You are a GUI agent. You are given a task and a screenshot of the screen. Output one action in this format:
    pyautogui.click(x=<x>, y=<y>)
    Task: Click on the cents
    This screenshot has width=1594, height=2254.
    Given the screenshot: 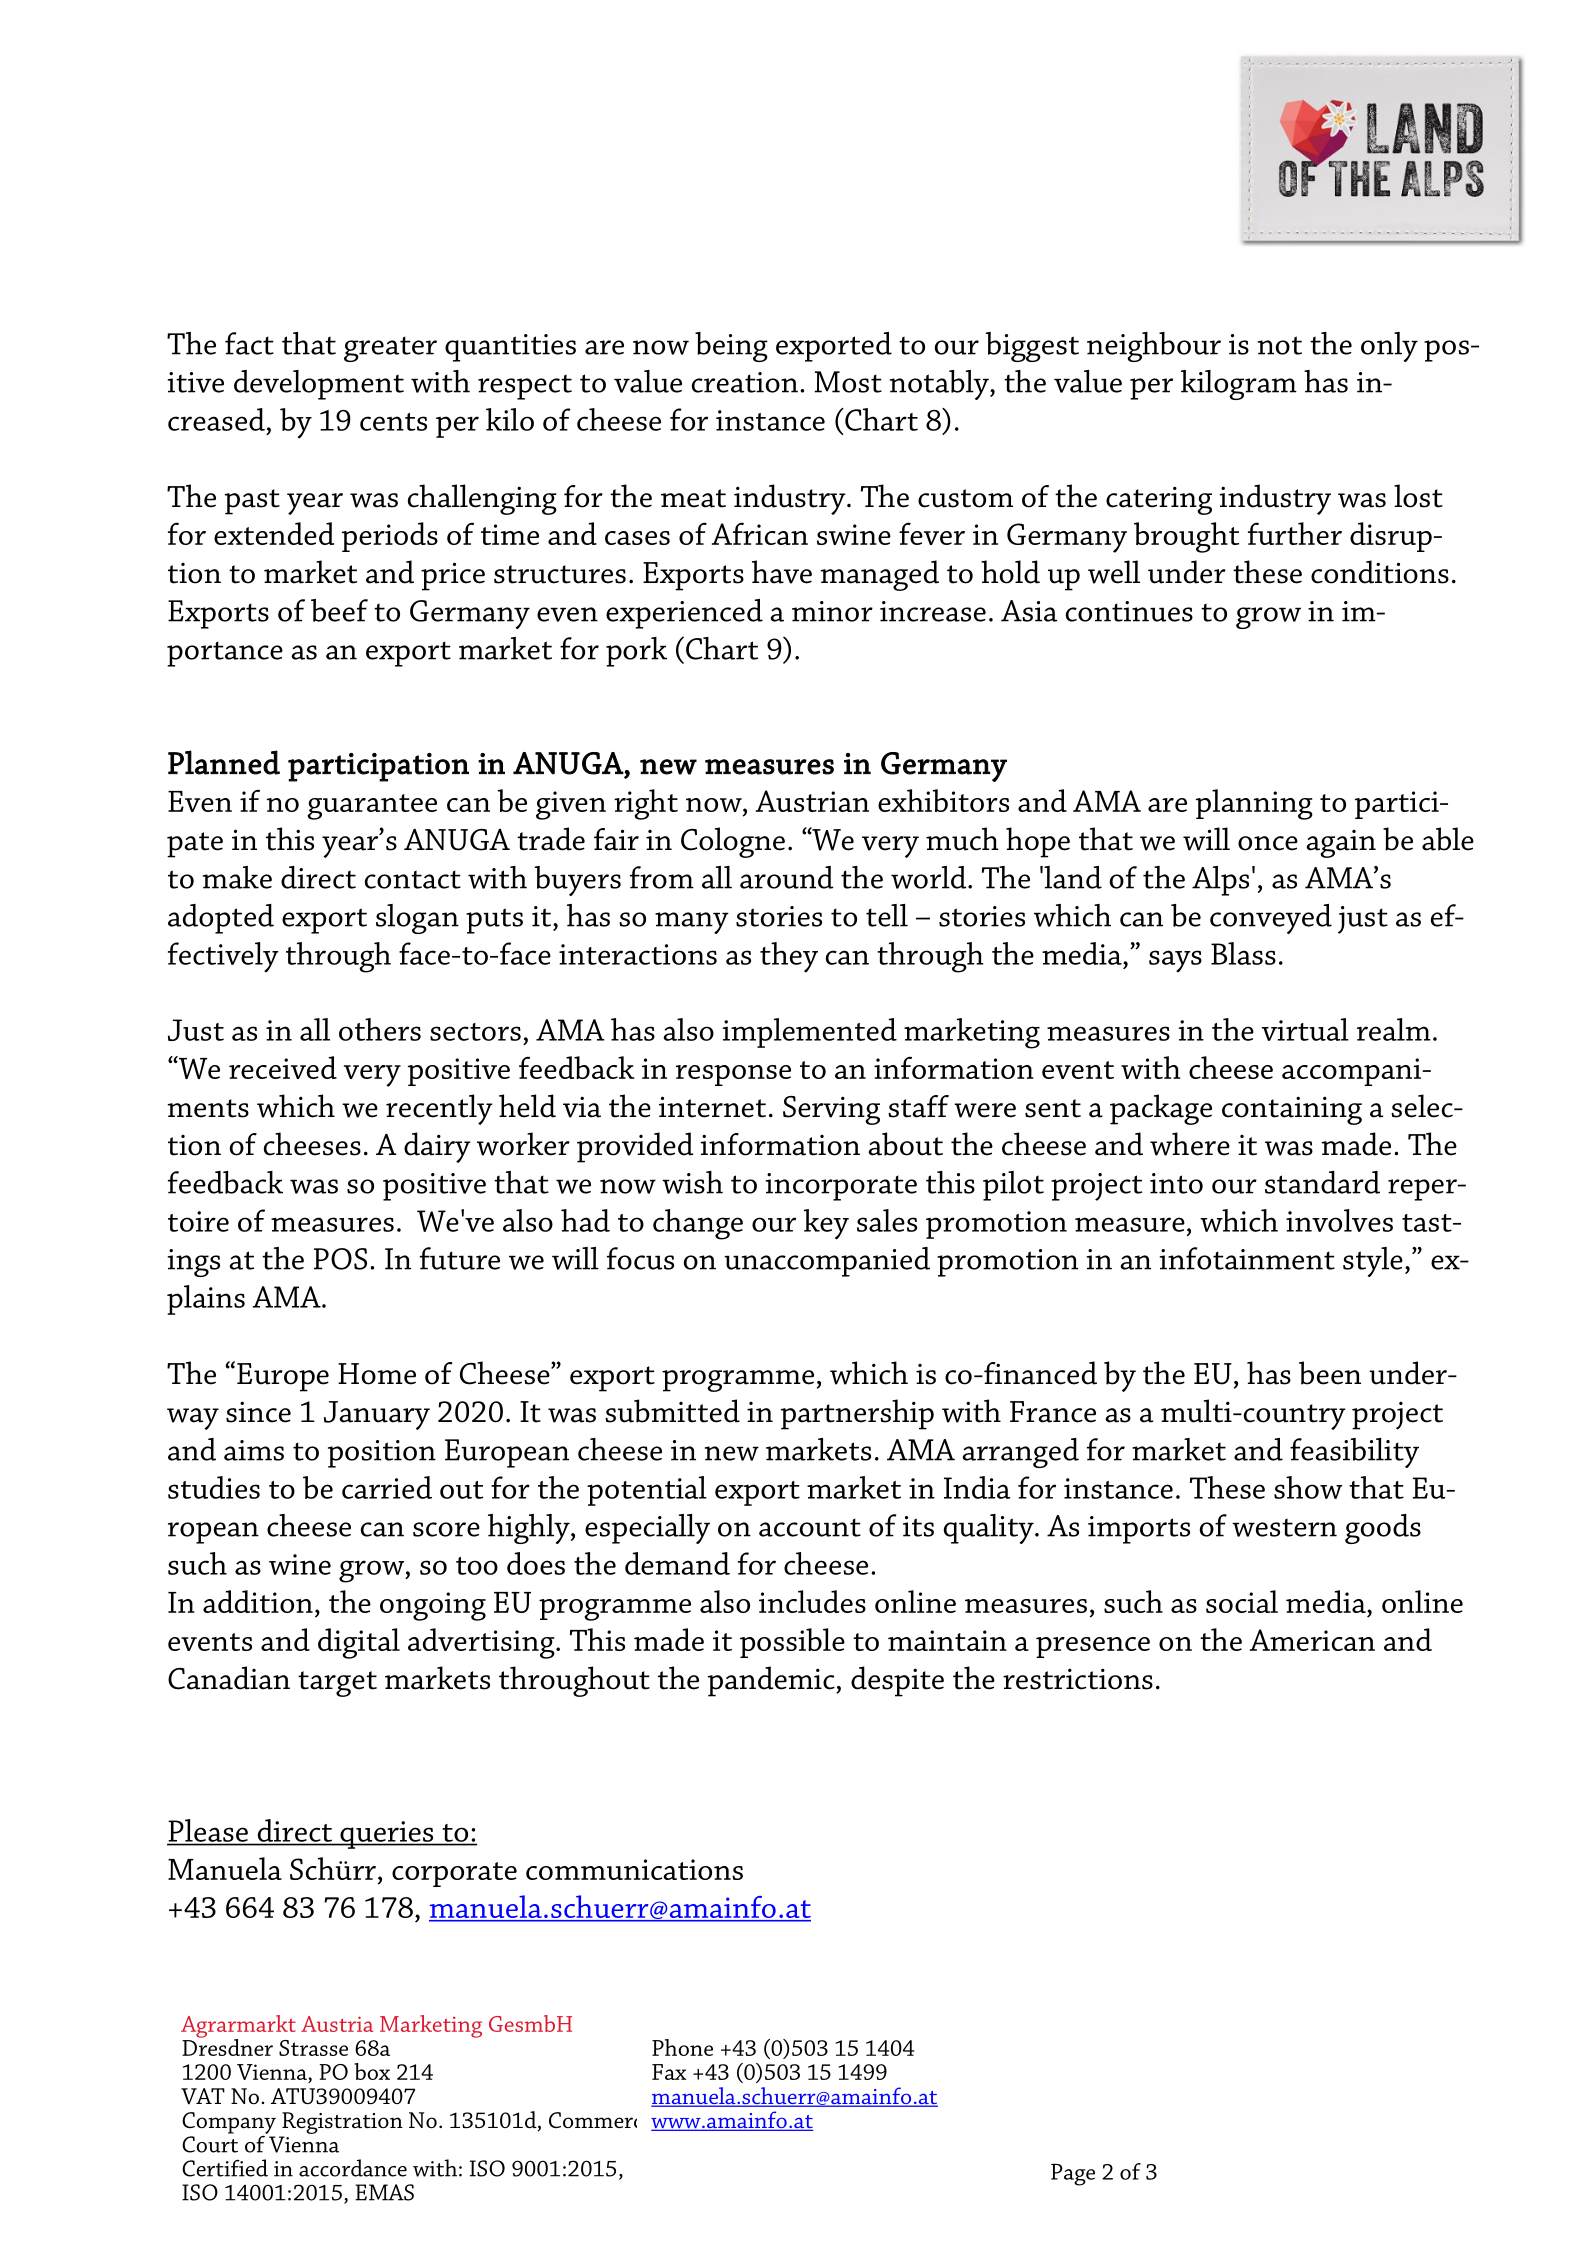 What is the action you would take?
    pyautogui.click(x=393, y=422)
